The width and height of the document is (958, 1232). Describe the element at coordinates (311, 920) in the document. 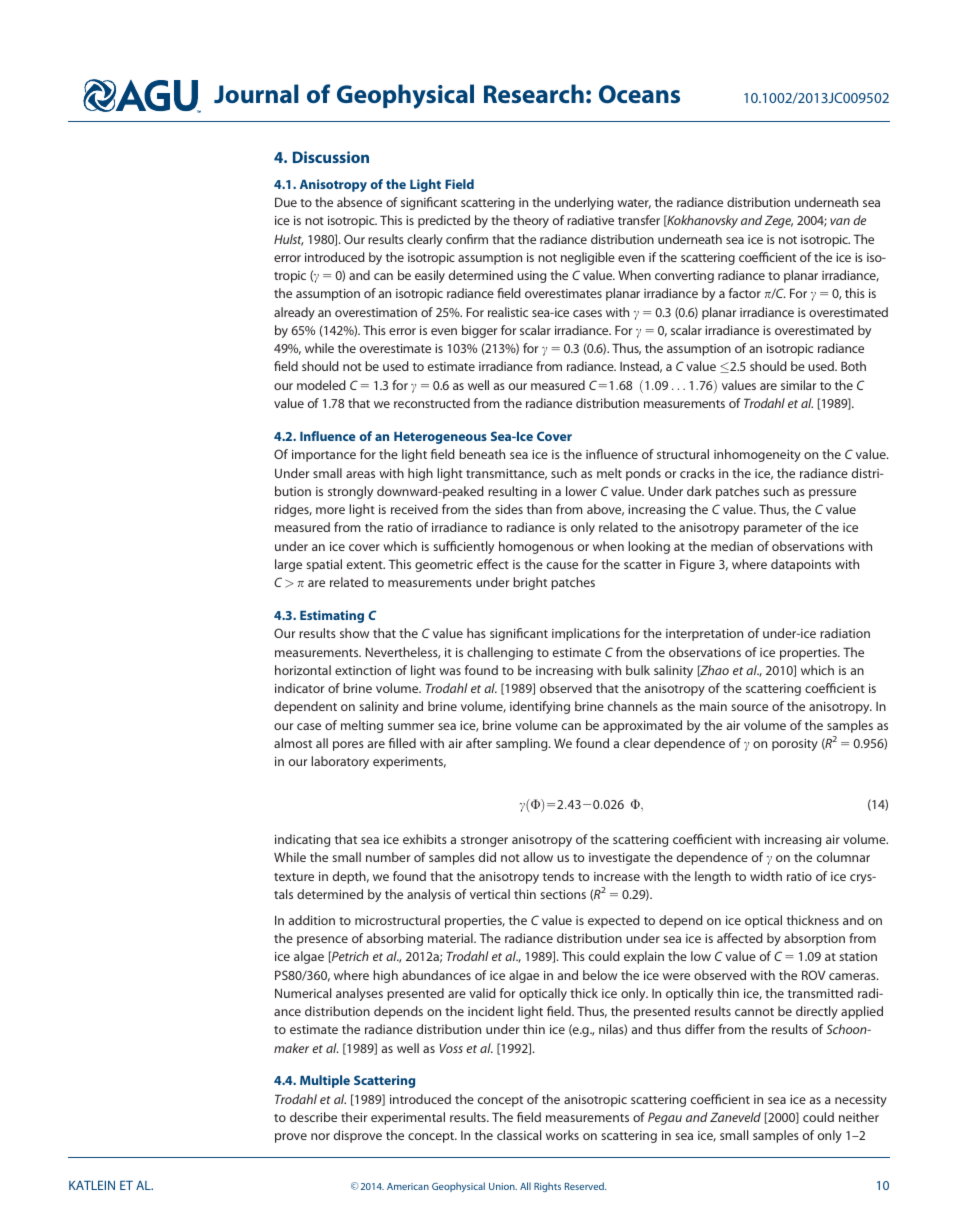

I see `addition` at that location.
